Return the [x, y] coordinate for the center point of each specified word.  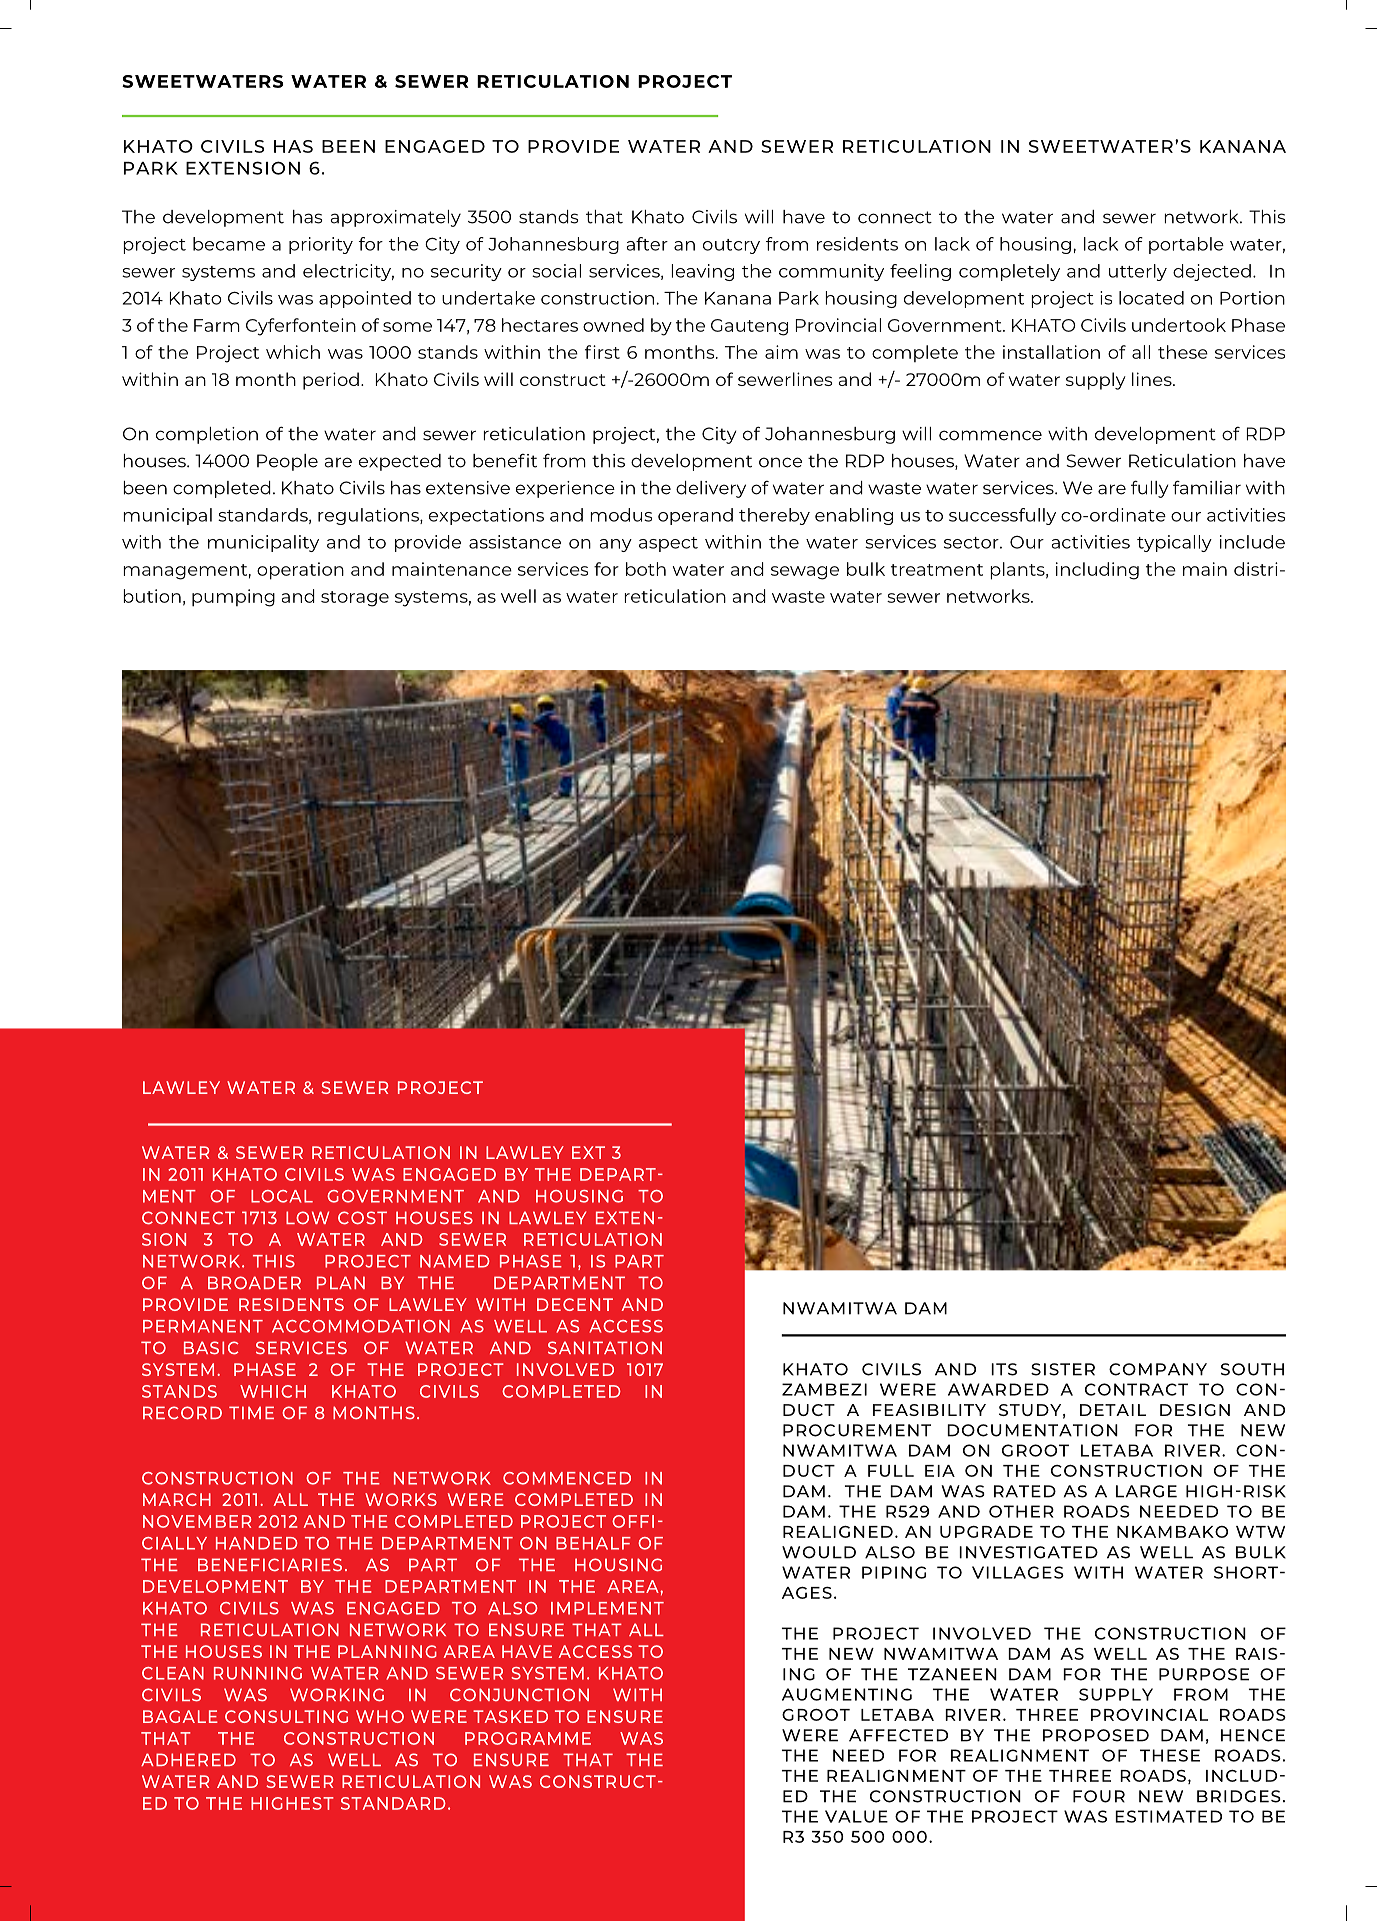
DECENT [575, 1304]
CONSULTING [286, 1716]
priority [321, 245]
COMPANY [1158, 1369]
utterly [1138, 272]
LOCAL [282, 1196]
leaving [702, 272]
